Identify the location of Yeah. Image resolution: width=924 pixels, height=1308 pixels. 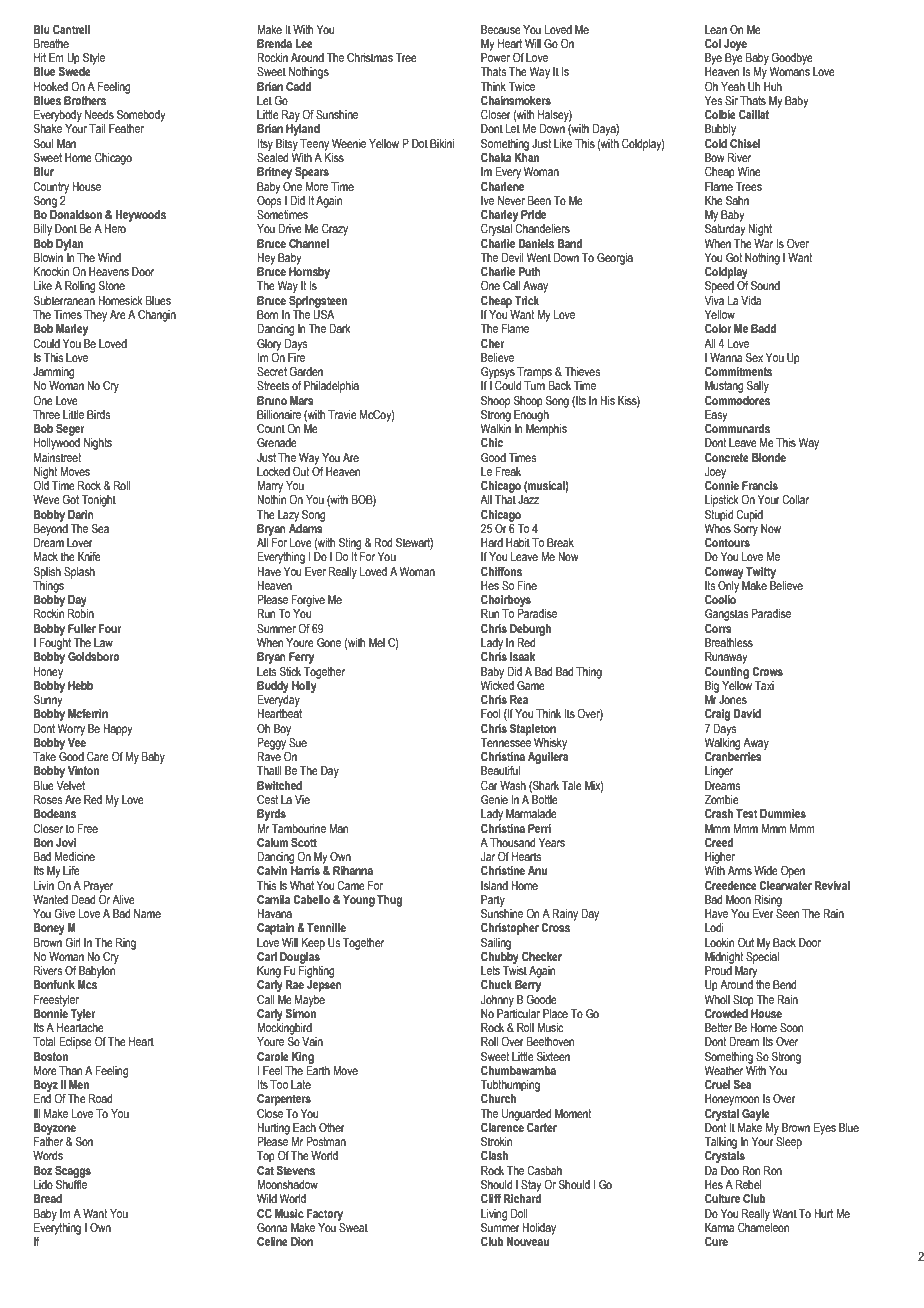
(733, 86).
